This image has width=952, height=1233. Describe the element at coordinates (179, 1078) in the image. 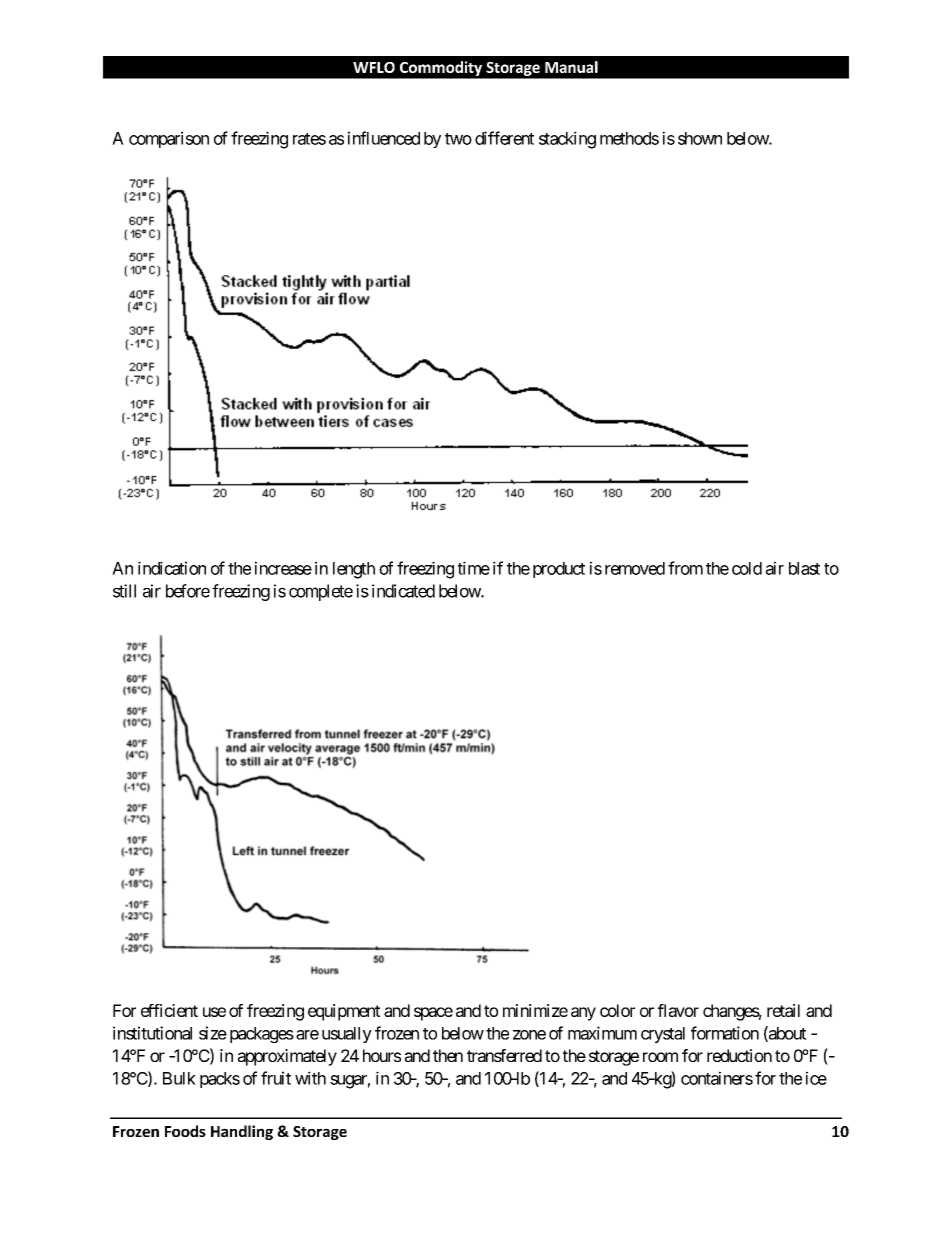

I see `Bulk` at that location.
